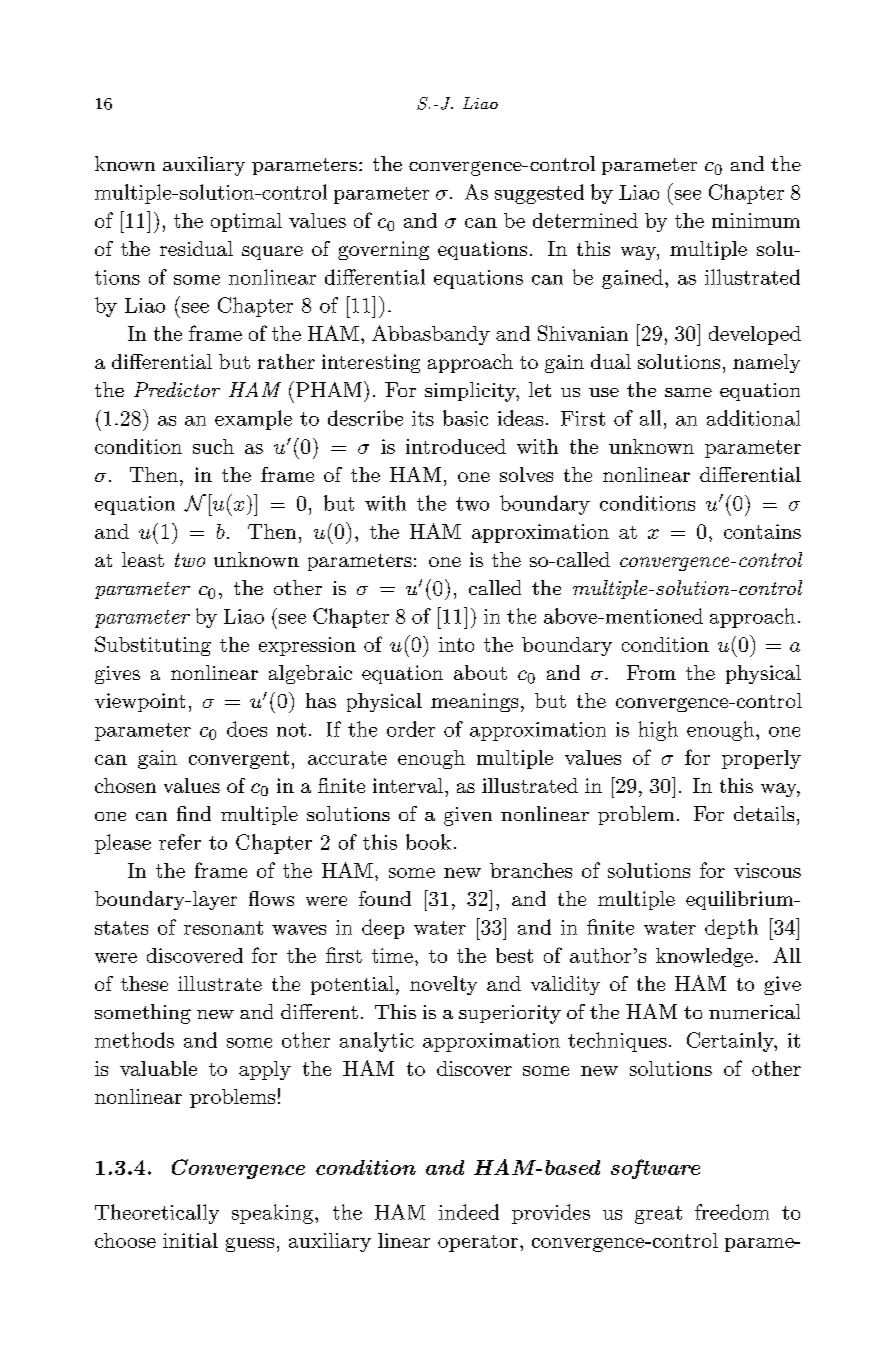  What do you see at coordinates (756, 220) in the page?
I see `minimum` at bounding box center [756, 220].
